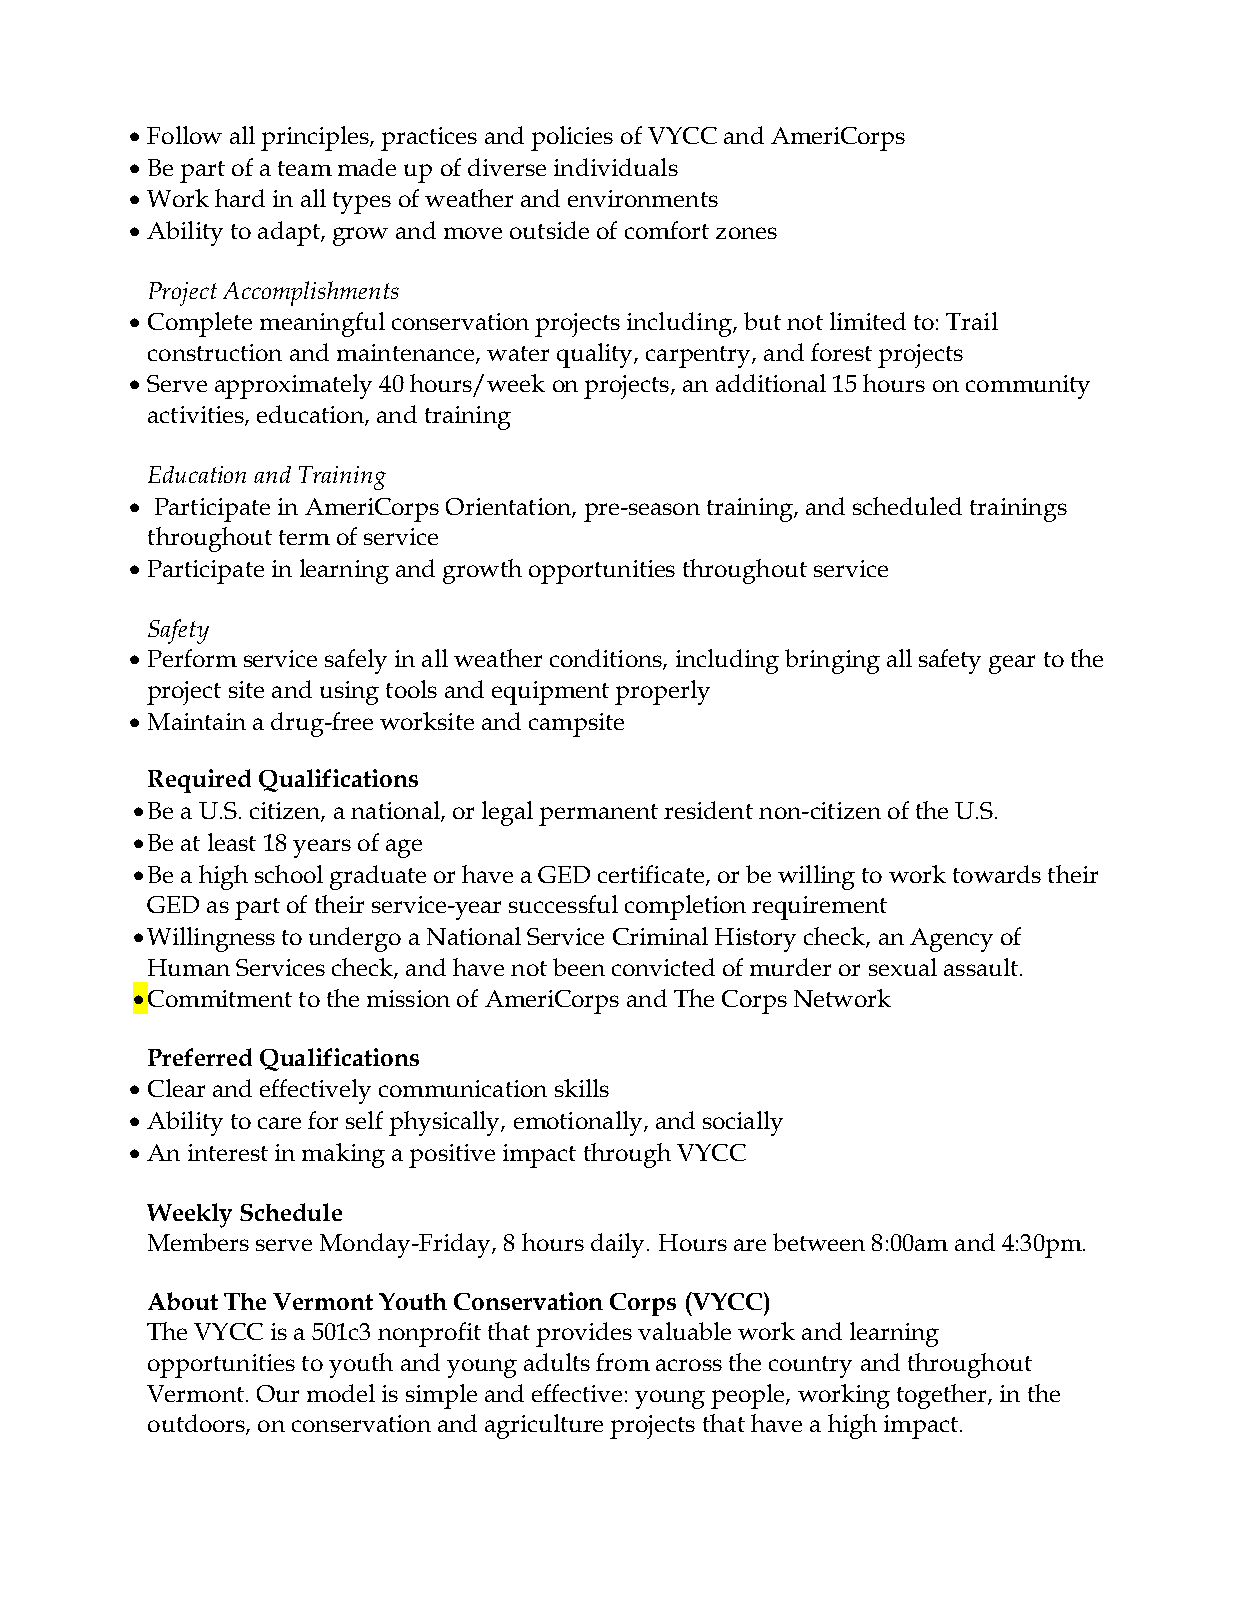 The width and height of the screenshot is (1253, 1622). I want to click on model, so click(341, 1393).
